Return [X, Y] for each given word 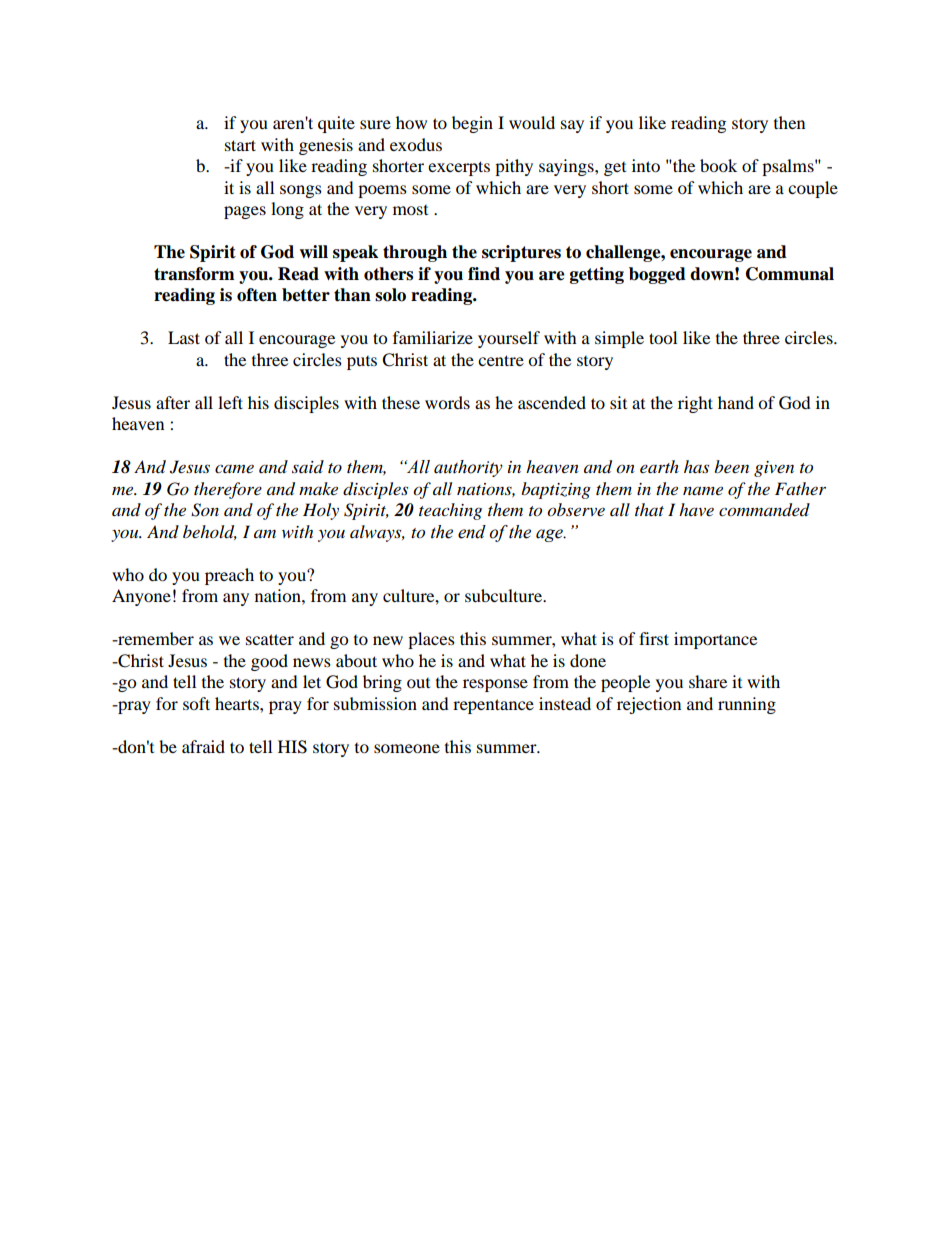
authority [468, 468]
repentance [493, 706]
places [431, 640]
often [257, 295]
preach [229, 576]
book [718, 165]
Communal [790, 274]
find [484, 274]
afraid [203, 746]
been [731, 466]
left [230, 402]
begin [472, 124]
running [747, 705]
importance [715, 640]
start [240, 145]
